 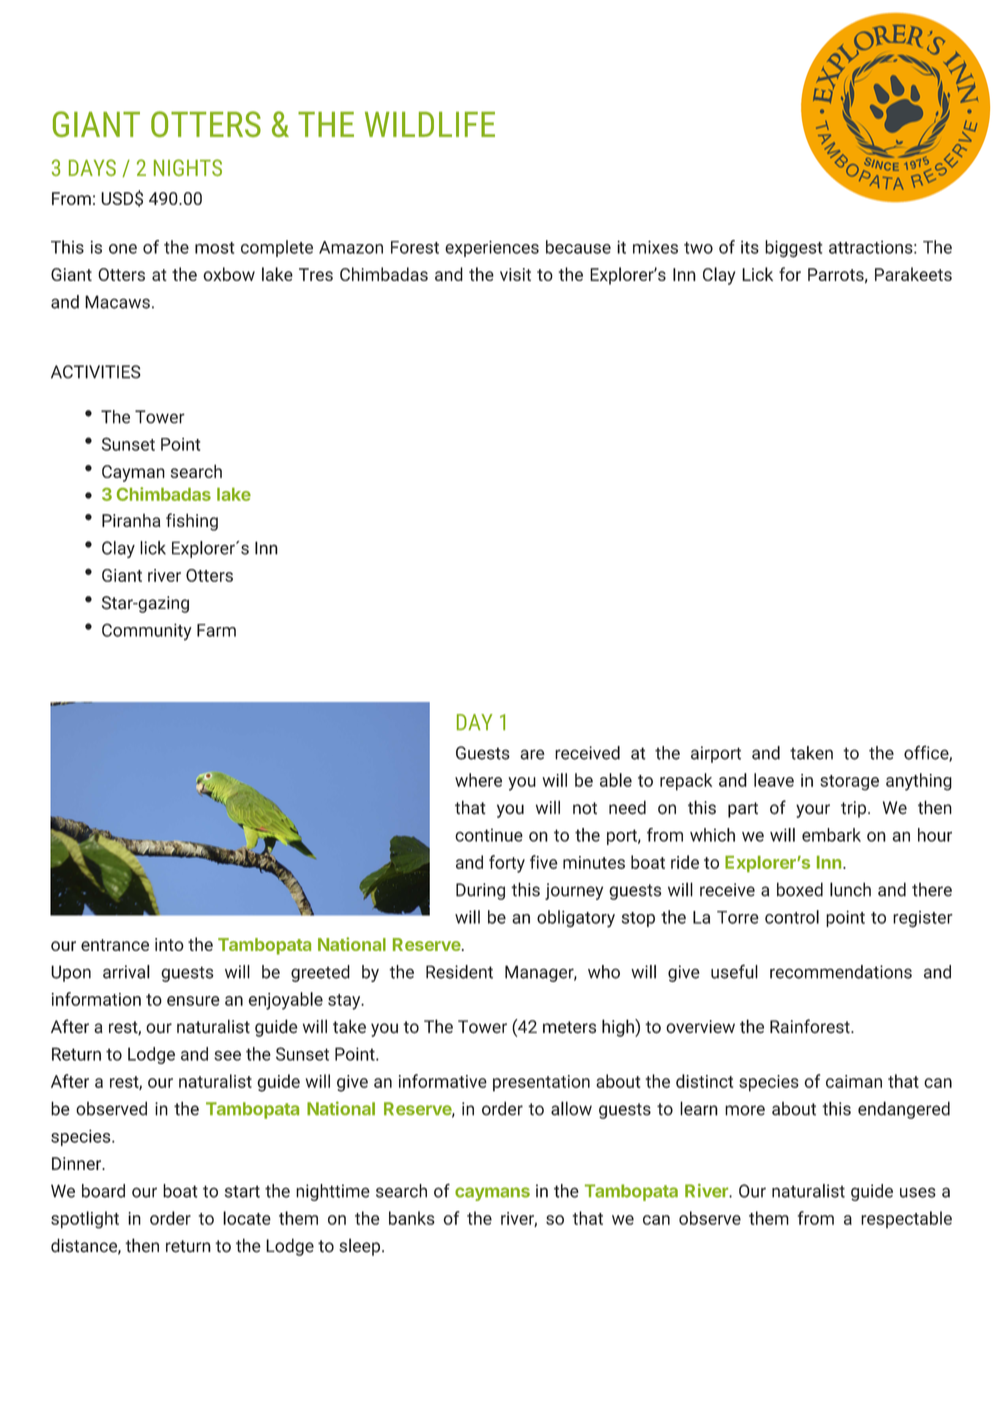 What do you see at coordinates (849, 783) in the page?
I see `storage` at bounding box center [849, 783].
